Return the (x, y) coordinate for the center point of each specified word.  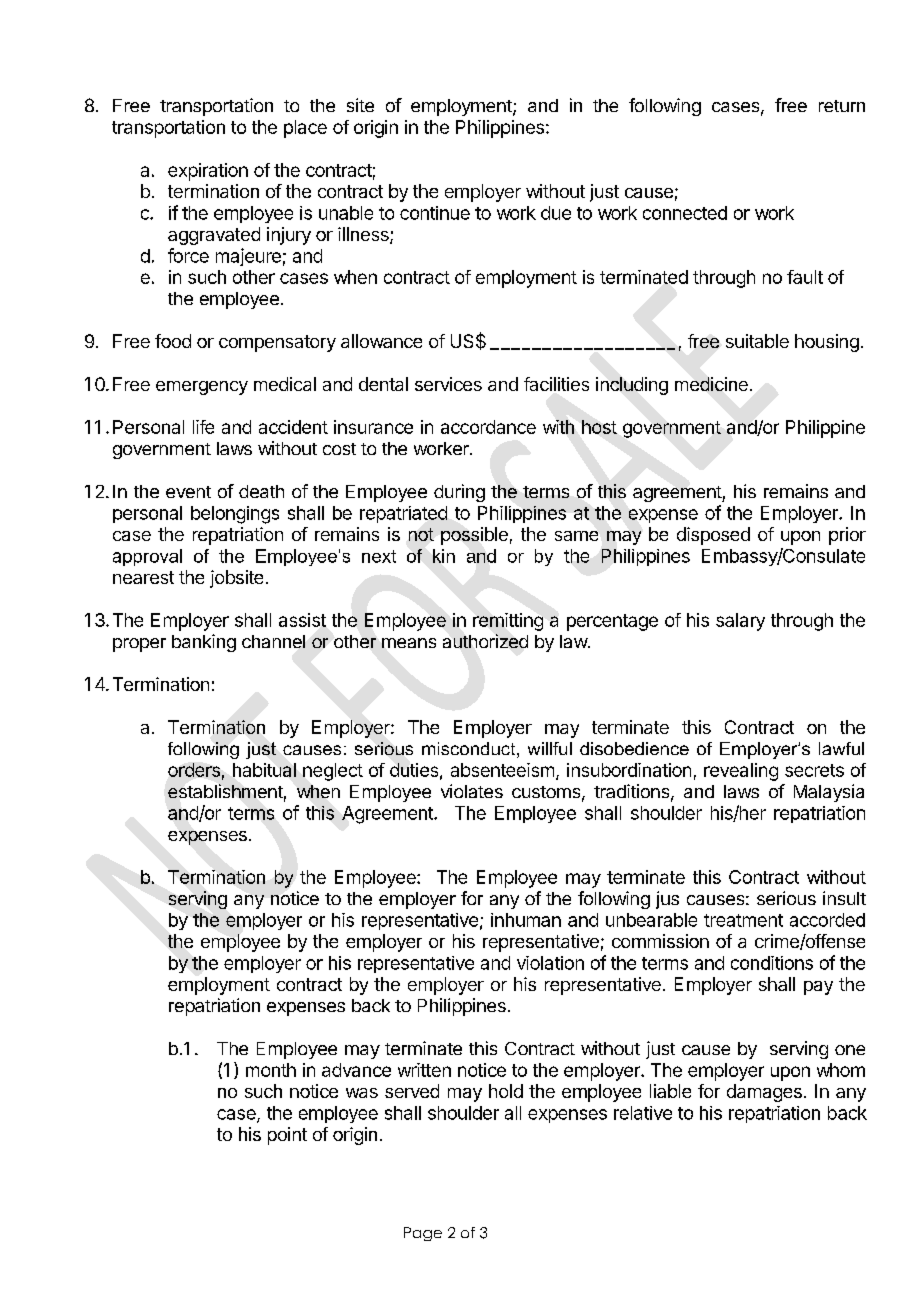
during (459, 493)
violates (472, 791)
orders (194, 770)
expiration (208, 172)
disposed (713, 536)
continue (435, 213)
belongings (235, 515)
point (287, 1136)
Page (423, 1234)
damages (764, 1093)
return (842, 106)
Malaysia (829, 793)
